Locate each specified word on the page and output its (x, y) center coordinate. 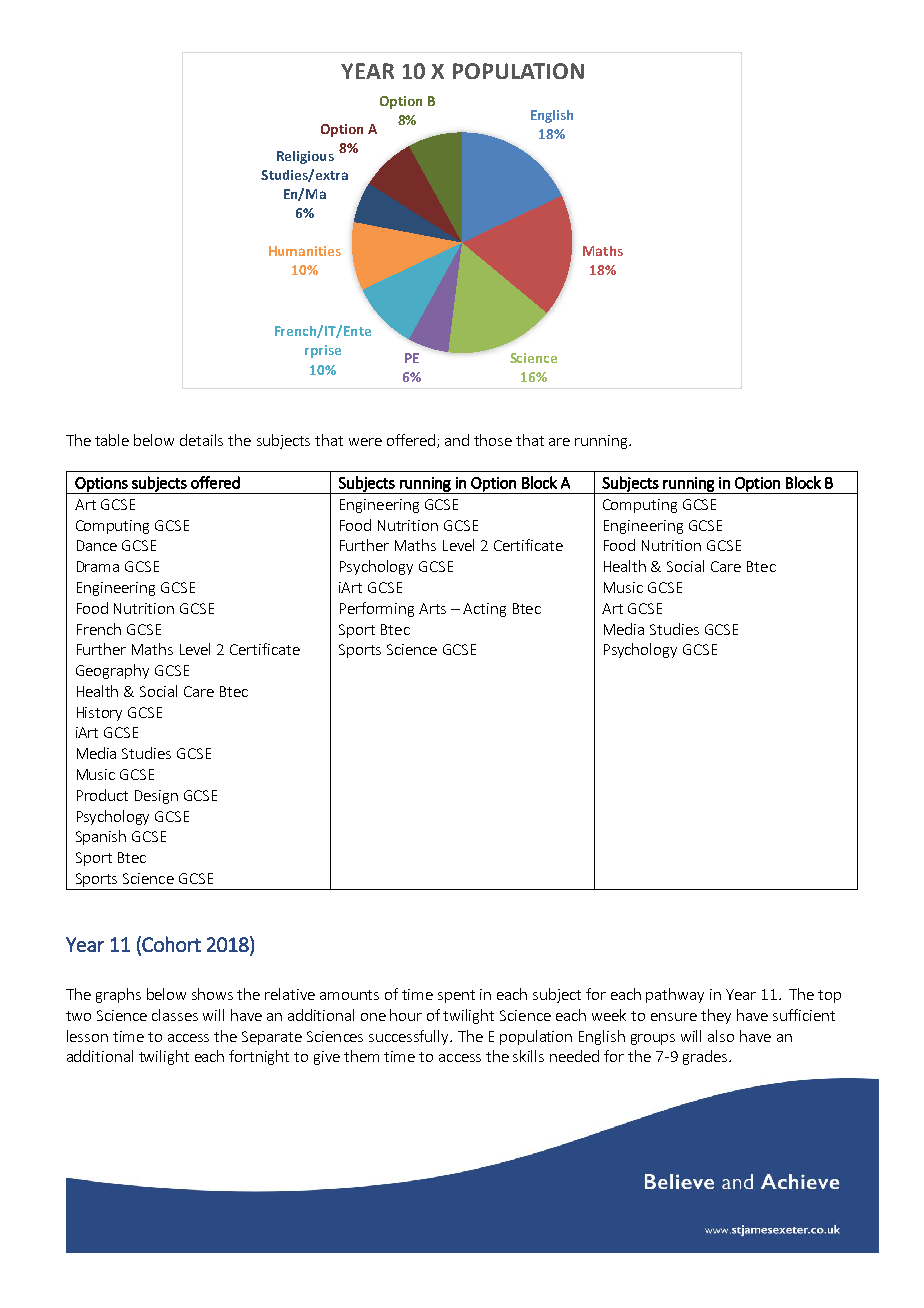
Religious (305, 157)
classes (175, 1015)
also (721, 1036)
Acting (484, 610)
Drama (98, 566)
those (493, 440)
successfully (410, 1037)
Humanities (305, 251)
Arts (432, 608)
